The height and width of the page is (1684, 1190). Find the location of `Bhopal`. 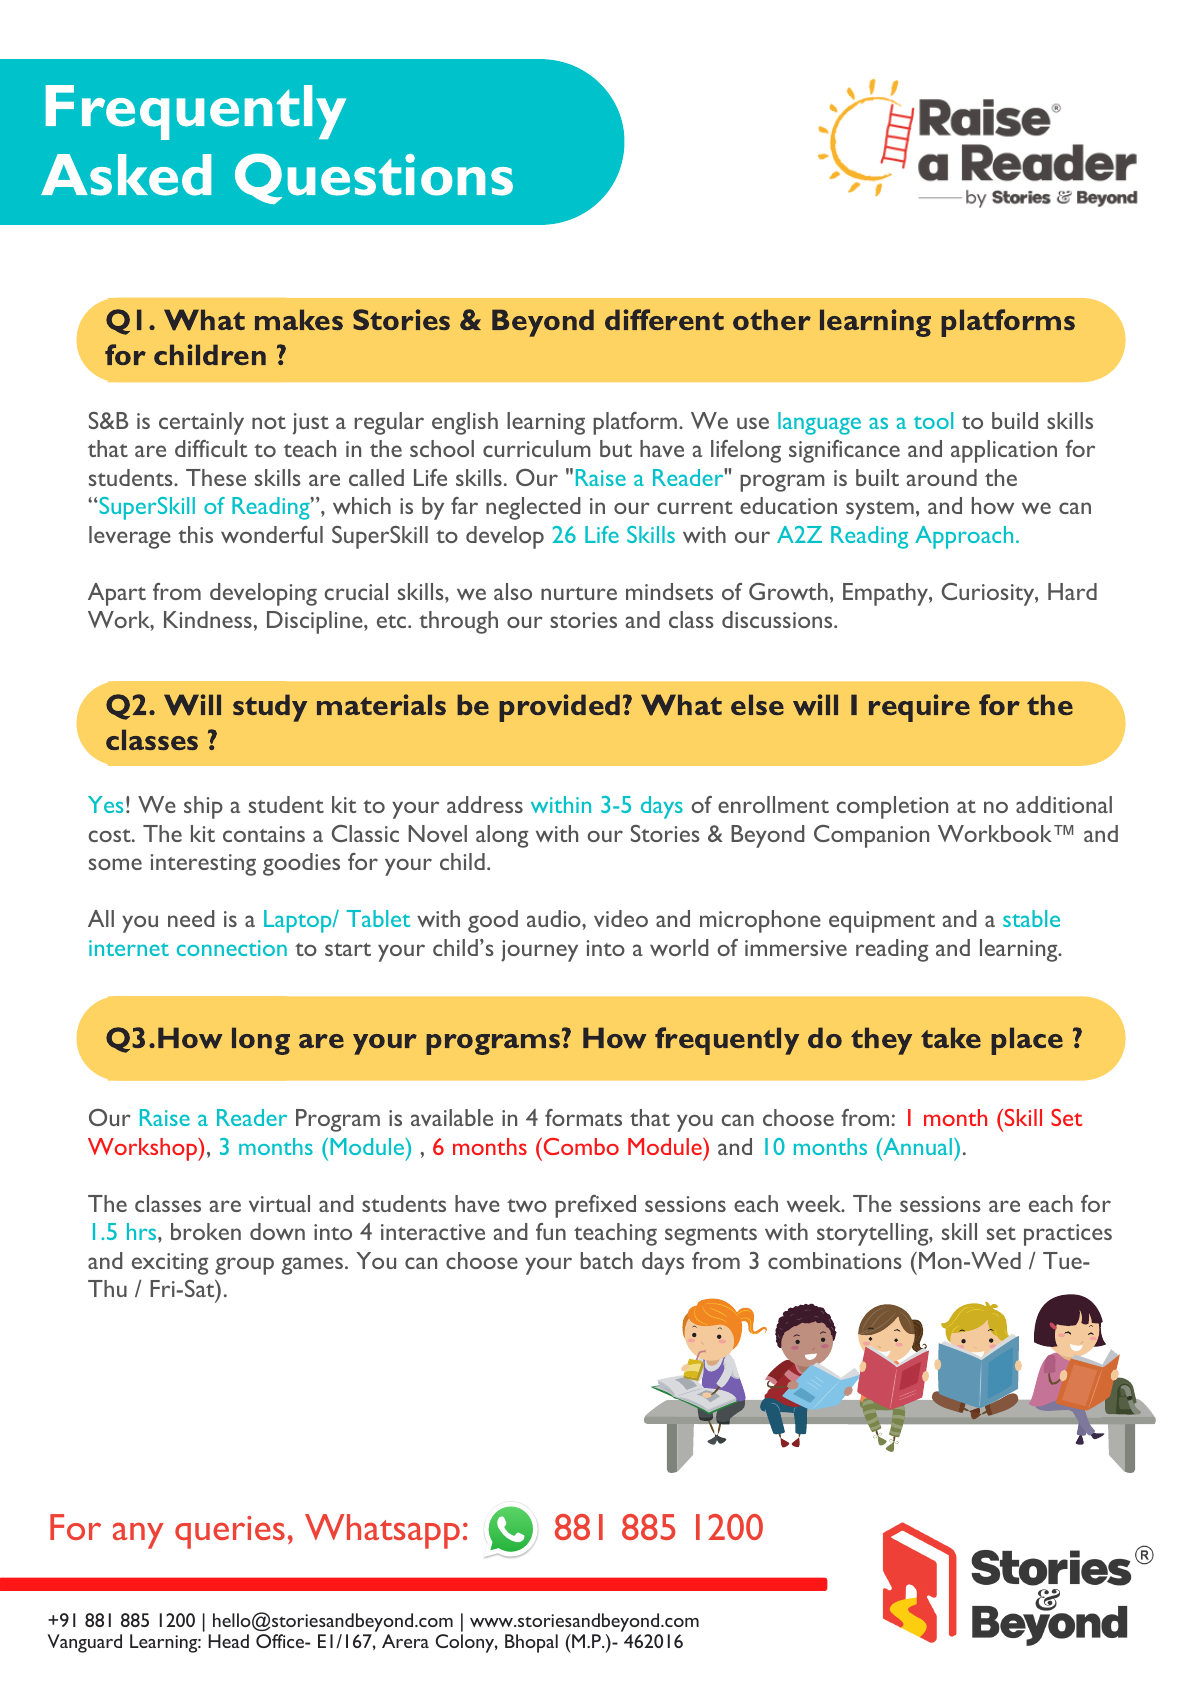

Bhopal is located at coordinates (531, 1643).
